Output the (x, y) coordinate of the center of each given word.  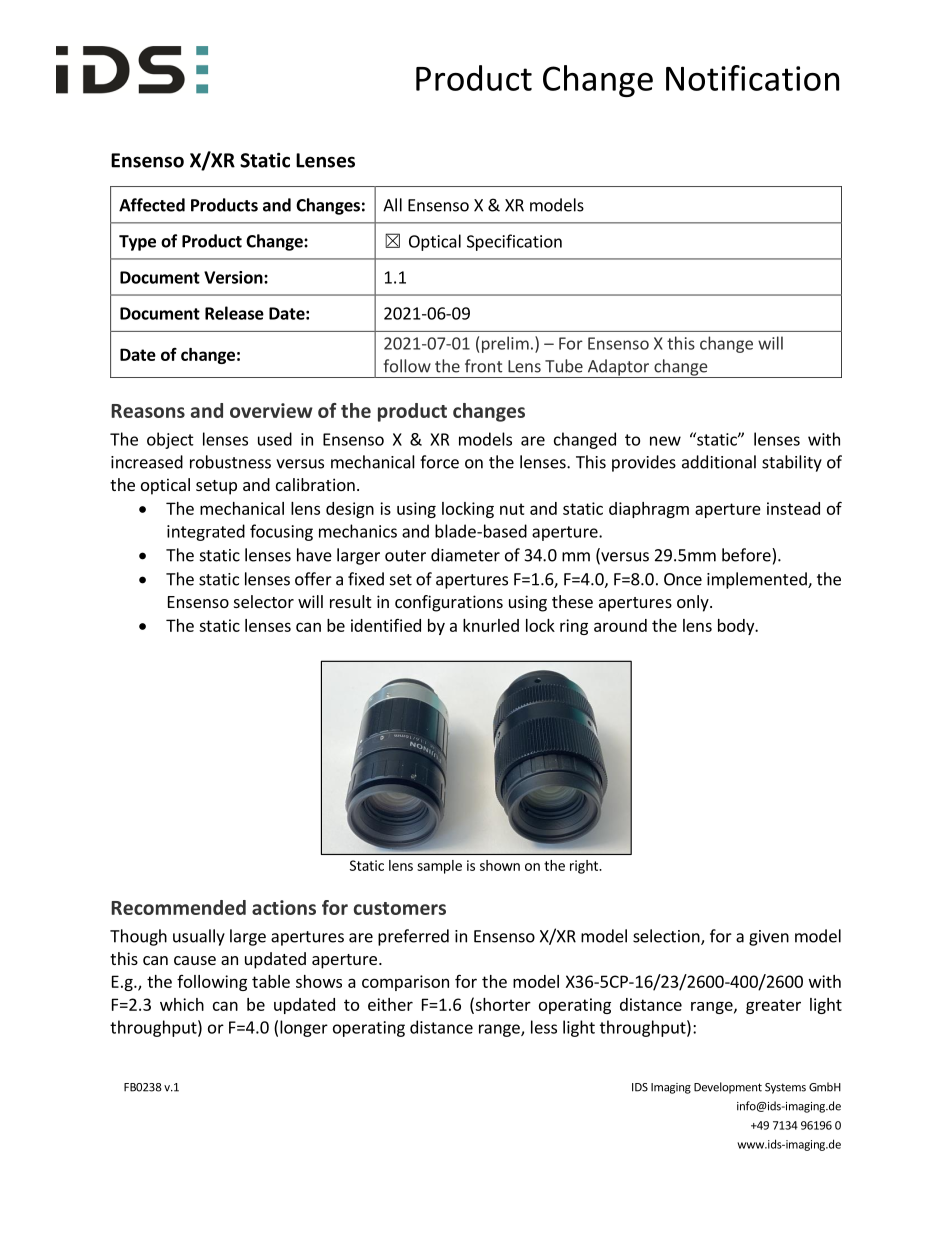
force (439, 462)
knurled (491, 625)
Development (728, 1088)
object (170, 440)
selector (264, 601)
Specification (514, 242)
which (182, 1004)
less (544, 1027)
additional (719, 462)
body (737, 627)
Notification (752, 78)
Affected (152, 205)
